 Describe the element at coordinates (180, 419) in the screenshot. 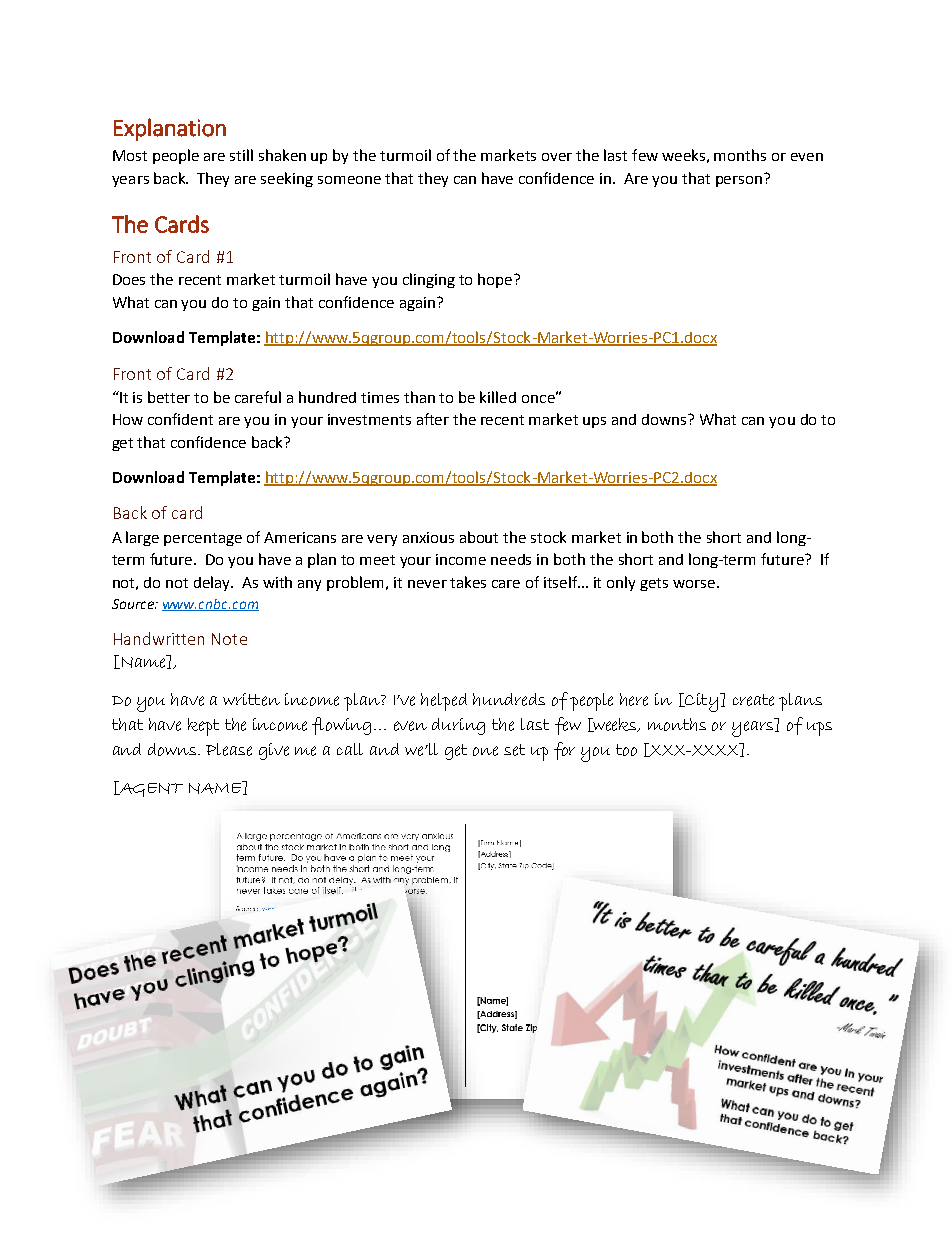

I see `confident` at that location.
